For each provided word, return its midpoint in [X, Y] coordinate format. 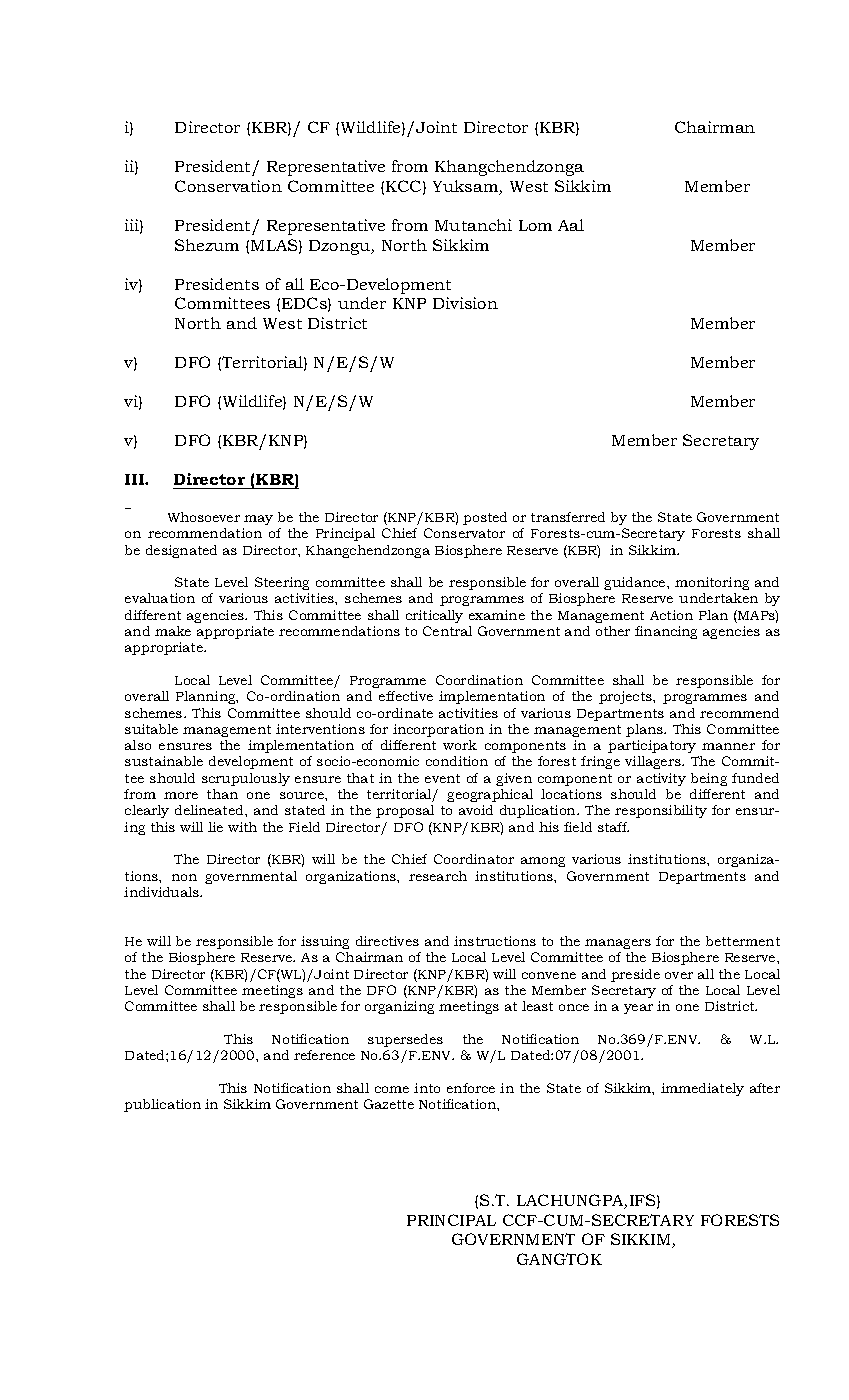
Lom [535, 225]
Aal [571, 225]
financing [666, 632]
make [173, 631]
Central [447, 631]
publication [162, 1105]
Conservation [228, 186]
